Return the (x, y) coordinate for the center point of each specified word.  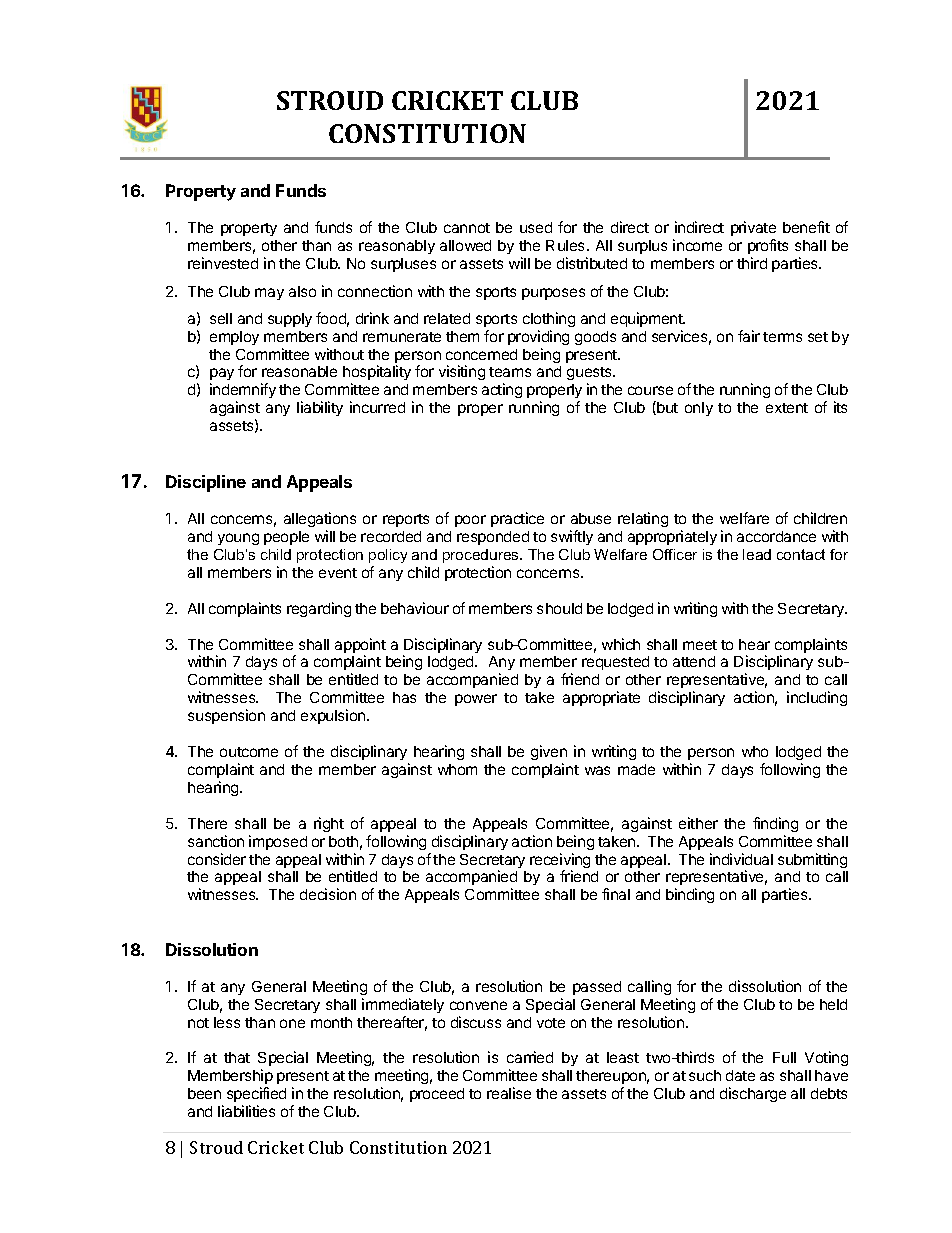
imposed (278, 842)
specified (256, 1094)
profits (768, 248)
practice (517, 519)
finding (775, 824)
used (536, 227)
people (286, 538)
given (549, 754)
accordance (776, 536)
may (269, 294)
